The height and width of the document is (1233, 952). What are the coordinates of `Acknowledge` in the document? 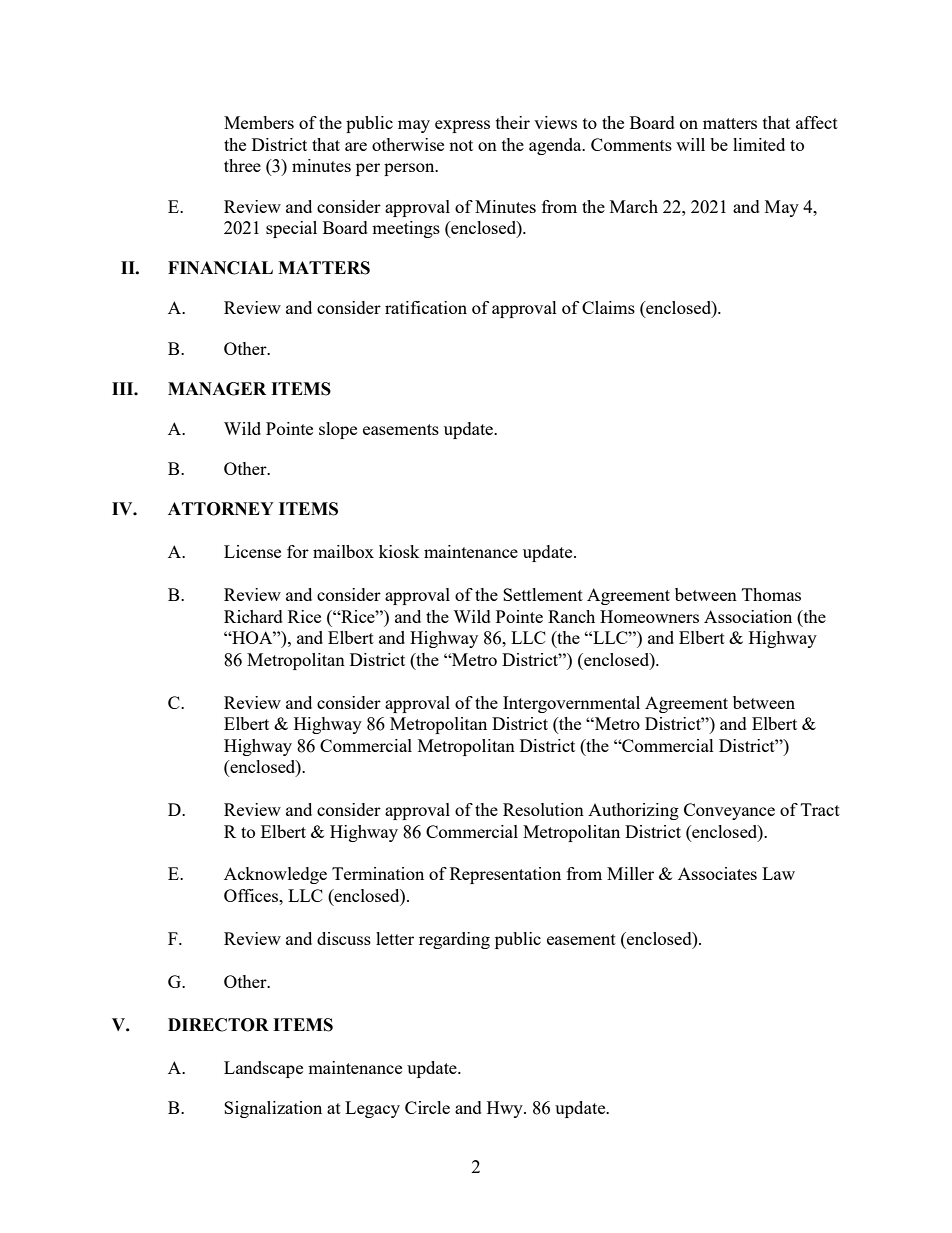 It's located at (275, 875).
